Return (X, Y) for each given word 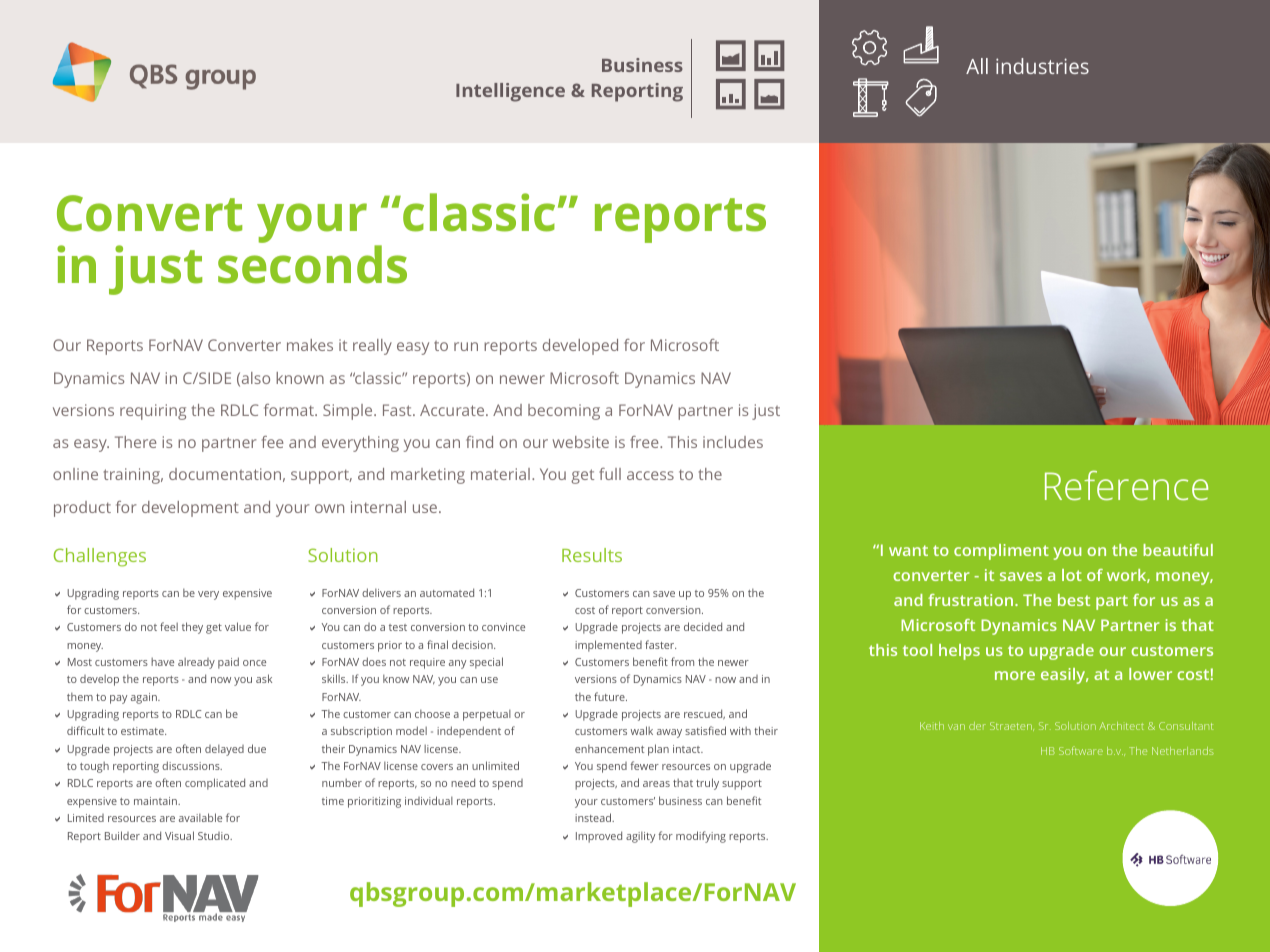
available (200, 817)
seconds (312, 264)
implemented (608, 646)
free (645, 442)
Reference (1126, 485)
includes (733, 442)
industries (1042, 66)
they (192, 628)
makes (310, 345)
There (136, 442)
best (1074, 600)
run (466, 346)
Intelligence (510, 92)
